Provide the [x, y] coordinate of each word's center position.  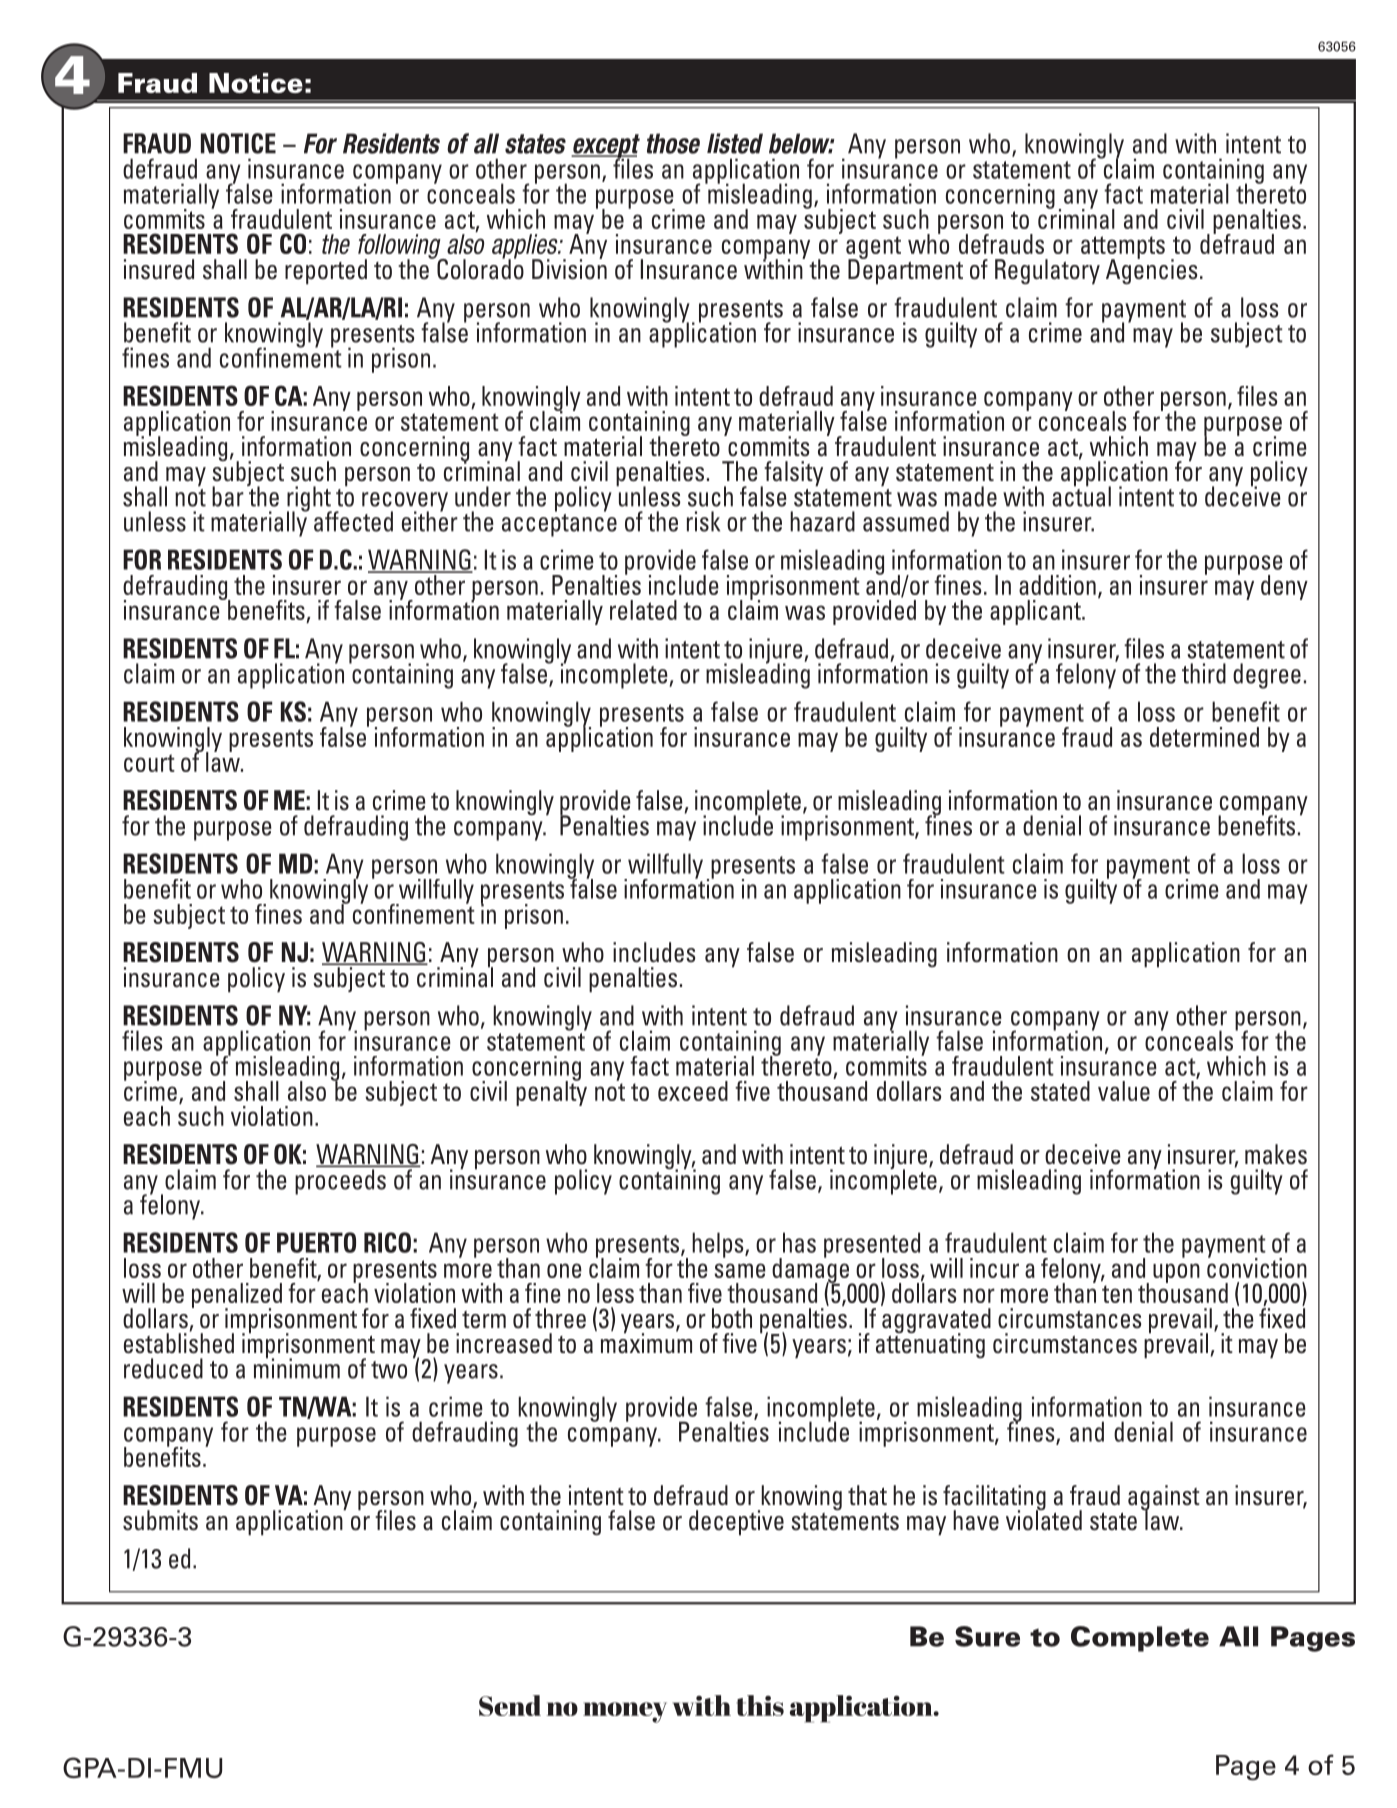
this [760, 1705]
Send [510, 1705]
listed [735, 143]
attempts [1123, 249]
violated [1044, 1519]
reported [326, 272]
